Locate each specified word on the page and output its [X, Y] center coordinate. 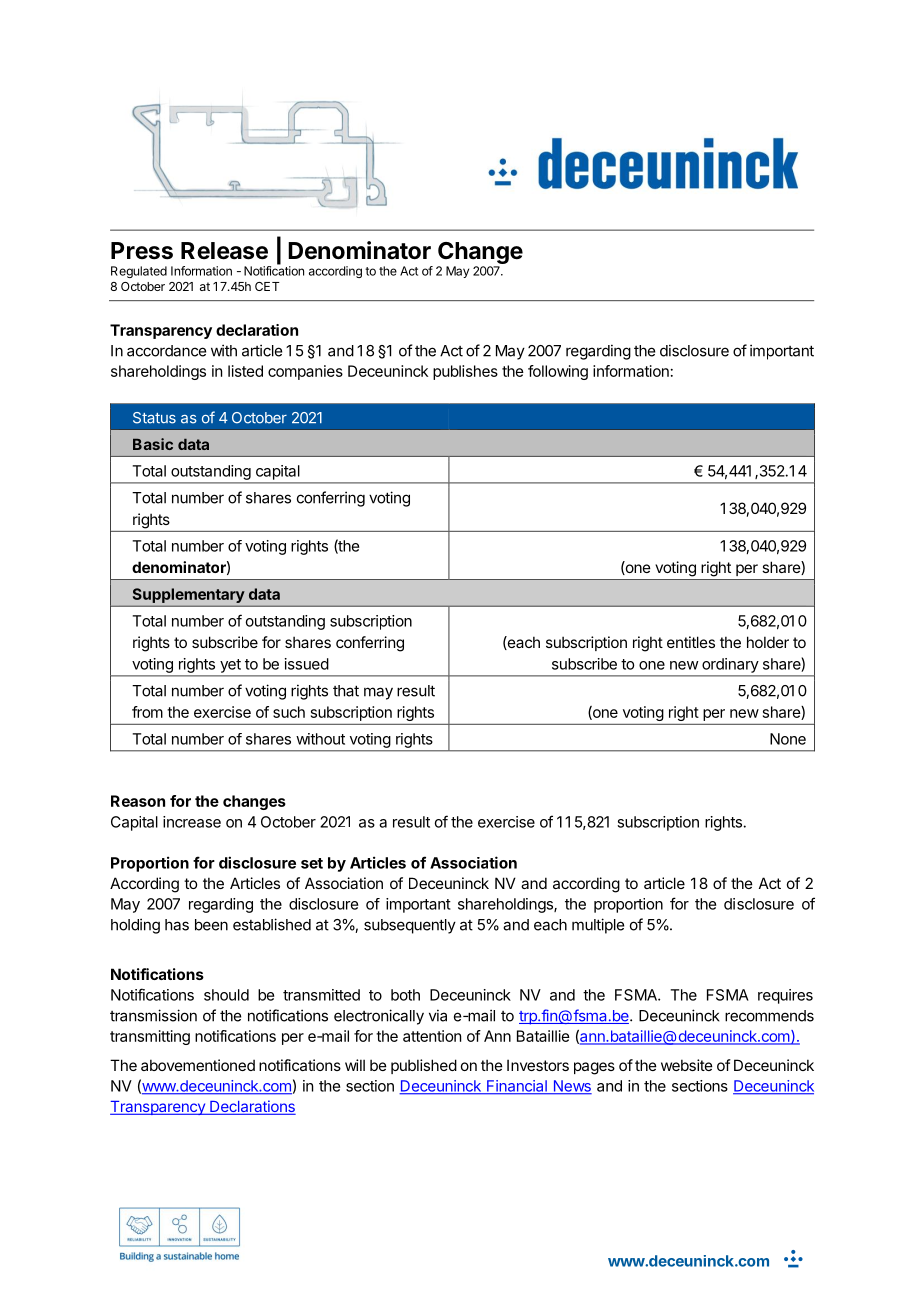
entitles [691, 642]
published [424, 1066]
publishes [465, 372]
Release [224, 251]
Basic [153, 444]
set [312, 863]
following [558, 372]
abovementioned [198, 1065]
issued [307, 664]
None [788, 739]
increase [192, 822]
